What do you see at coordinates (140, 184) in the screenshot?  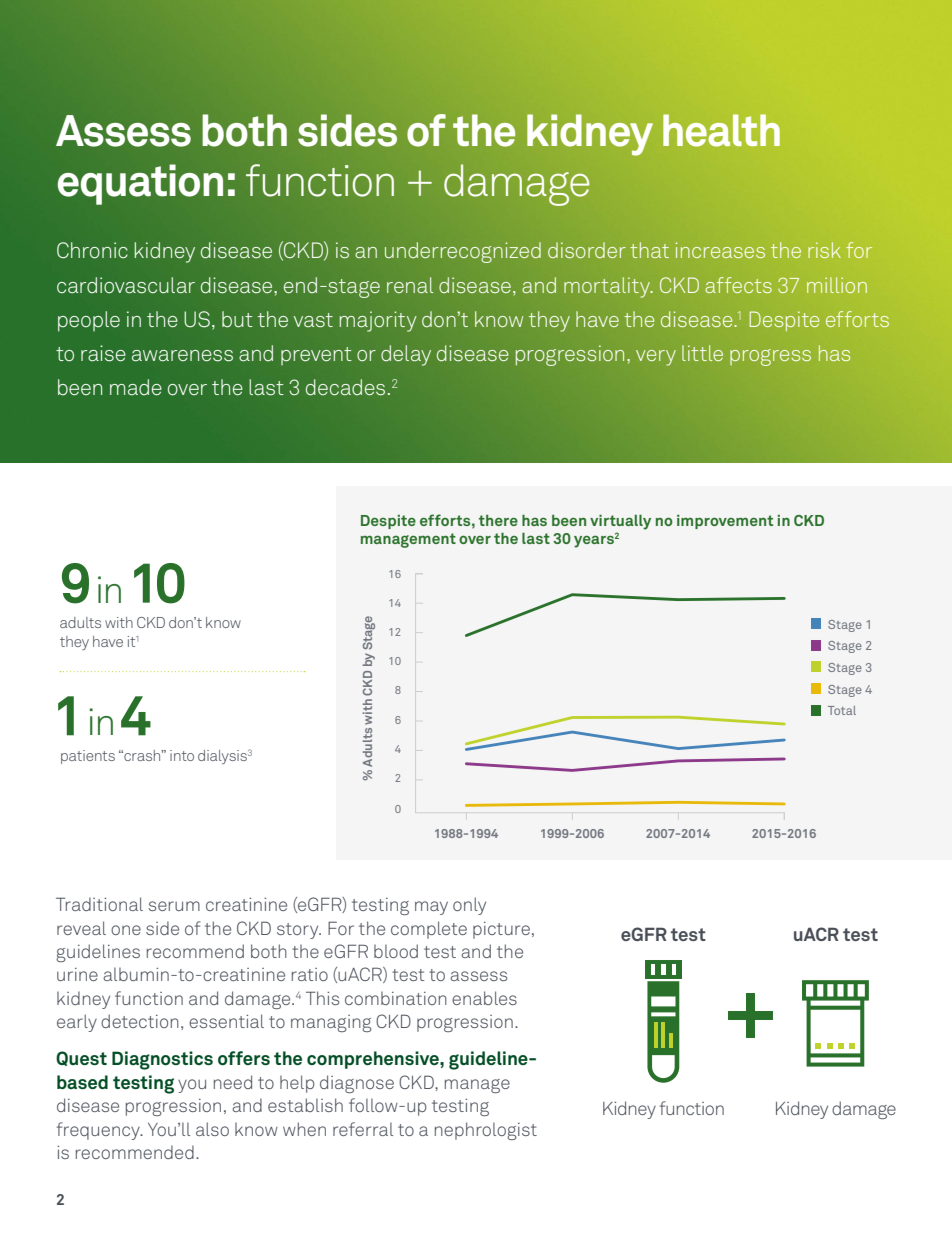 I see `equation` at bounding box center [140, 184].
